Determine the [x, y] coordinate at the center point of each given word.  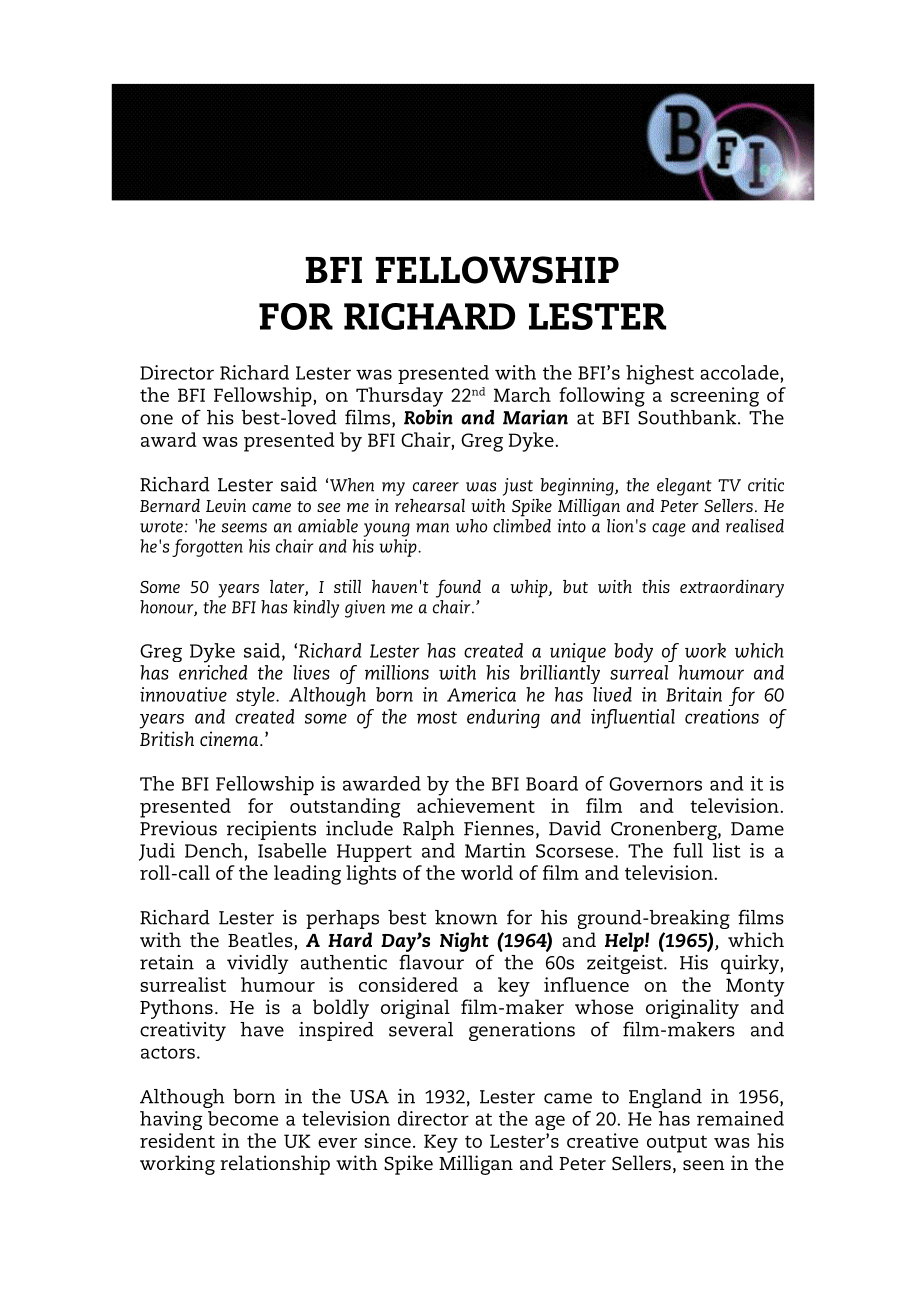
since [387, 1140]
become [243, 1118]
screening [715, 397]
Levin [226, 505]
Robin [428, 417]
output [677, 1144]
